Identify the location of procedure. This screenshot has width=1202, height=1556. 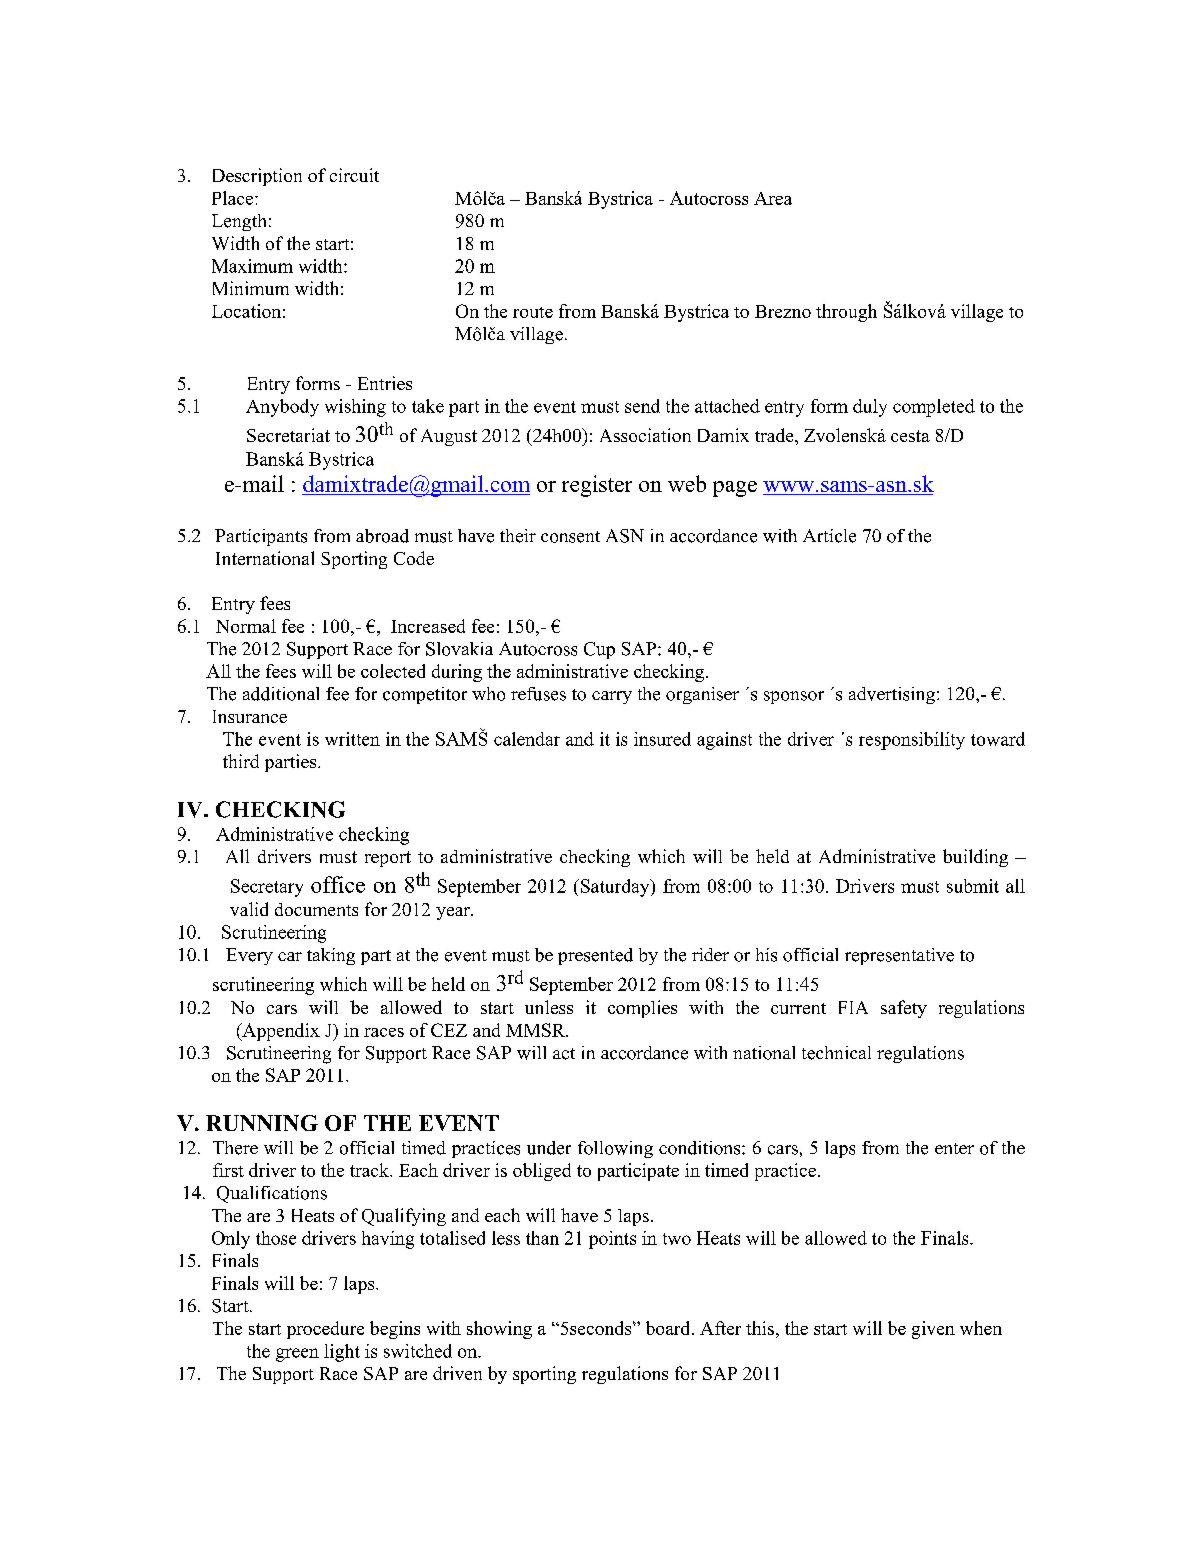
(325, 1330).
